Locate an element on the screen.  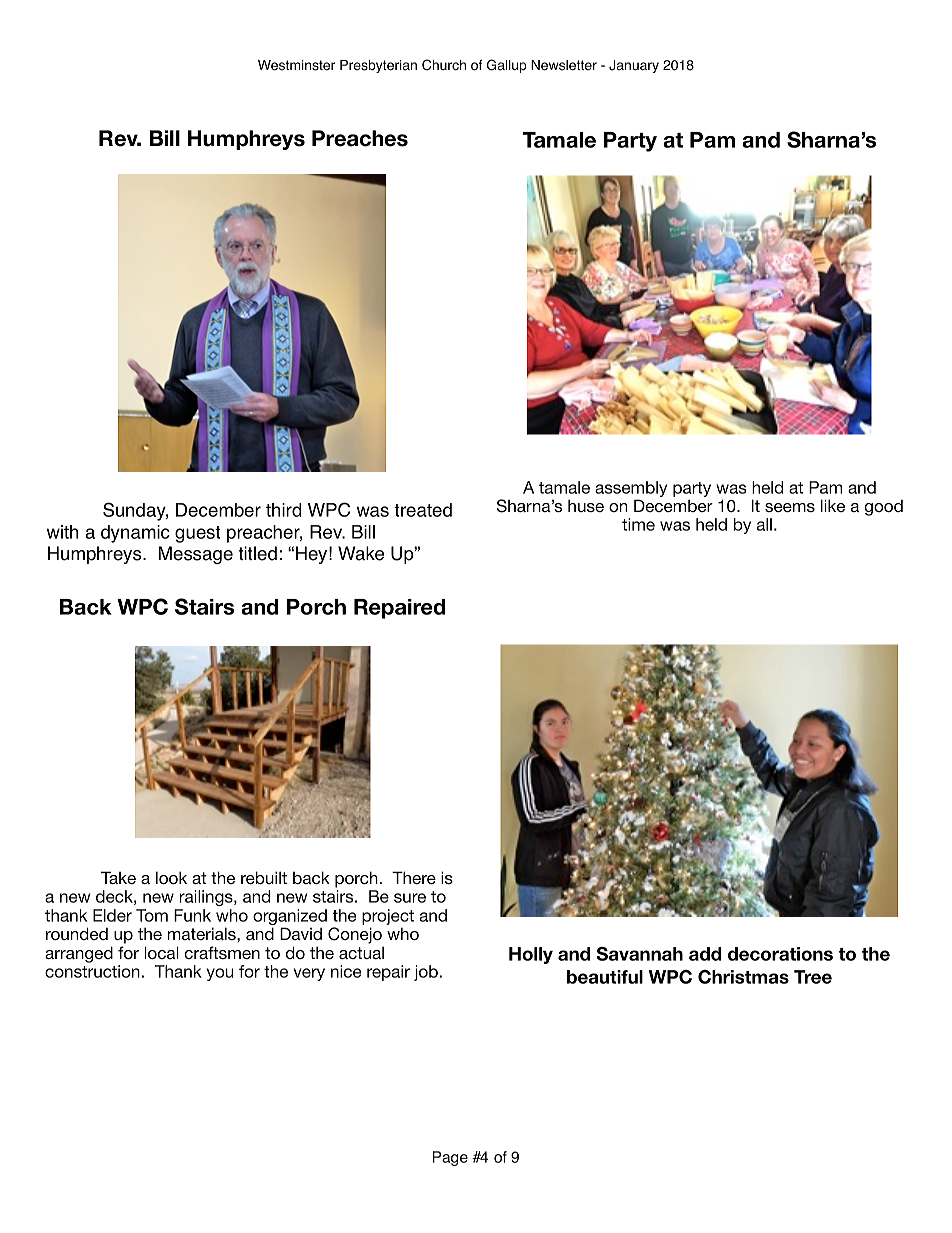
seems is located at coordinates (790, 507).
